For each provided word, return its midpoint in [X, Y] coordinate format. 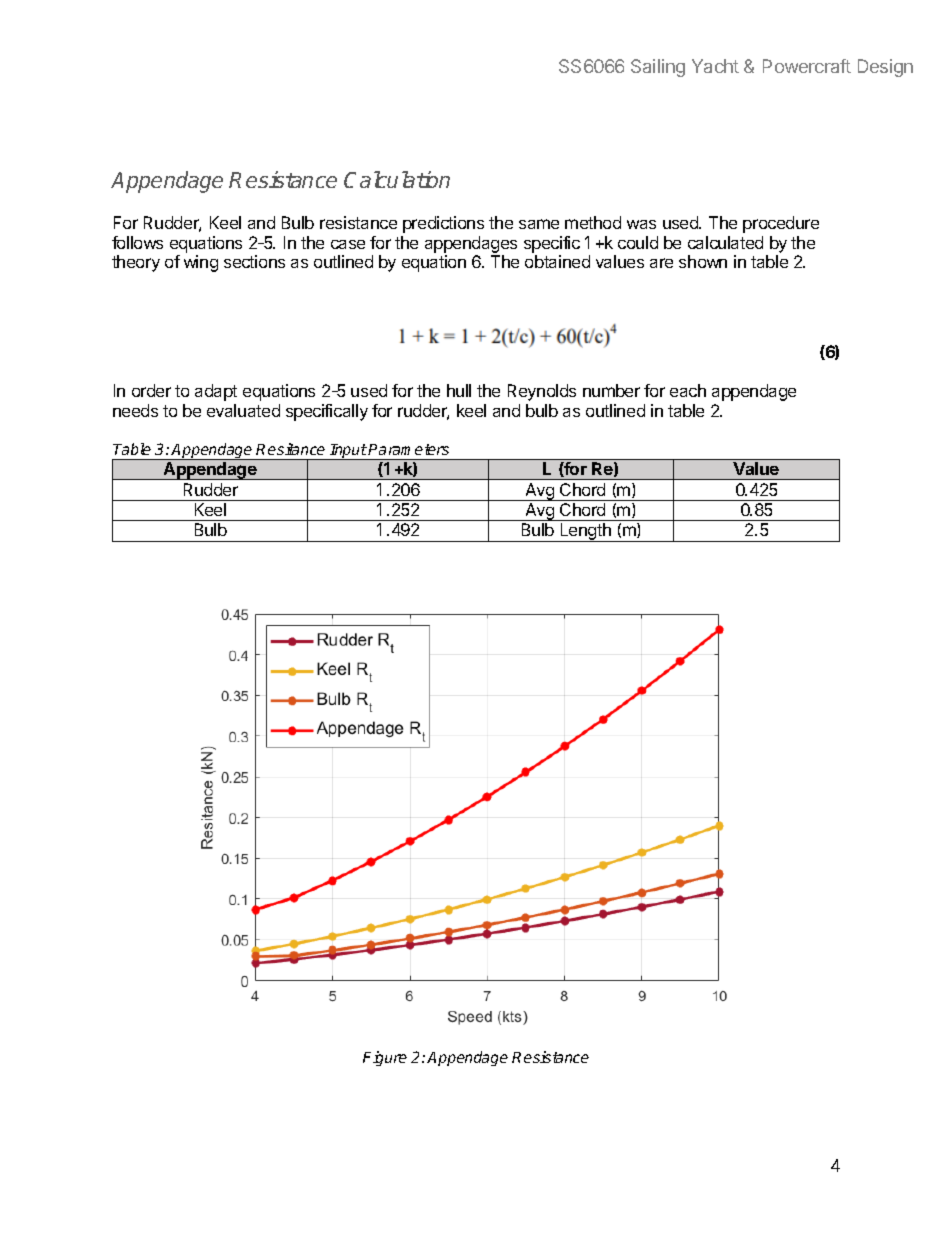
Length [585, 532]
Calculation [397, 179]
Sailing [658, 68]
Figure [385, 1058]
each [688, 390]
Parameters [408, 449]
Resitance [290, 449]
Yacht [715, 66]
